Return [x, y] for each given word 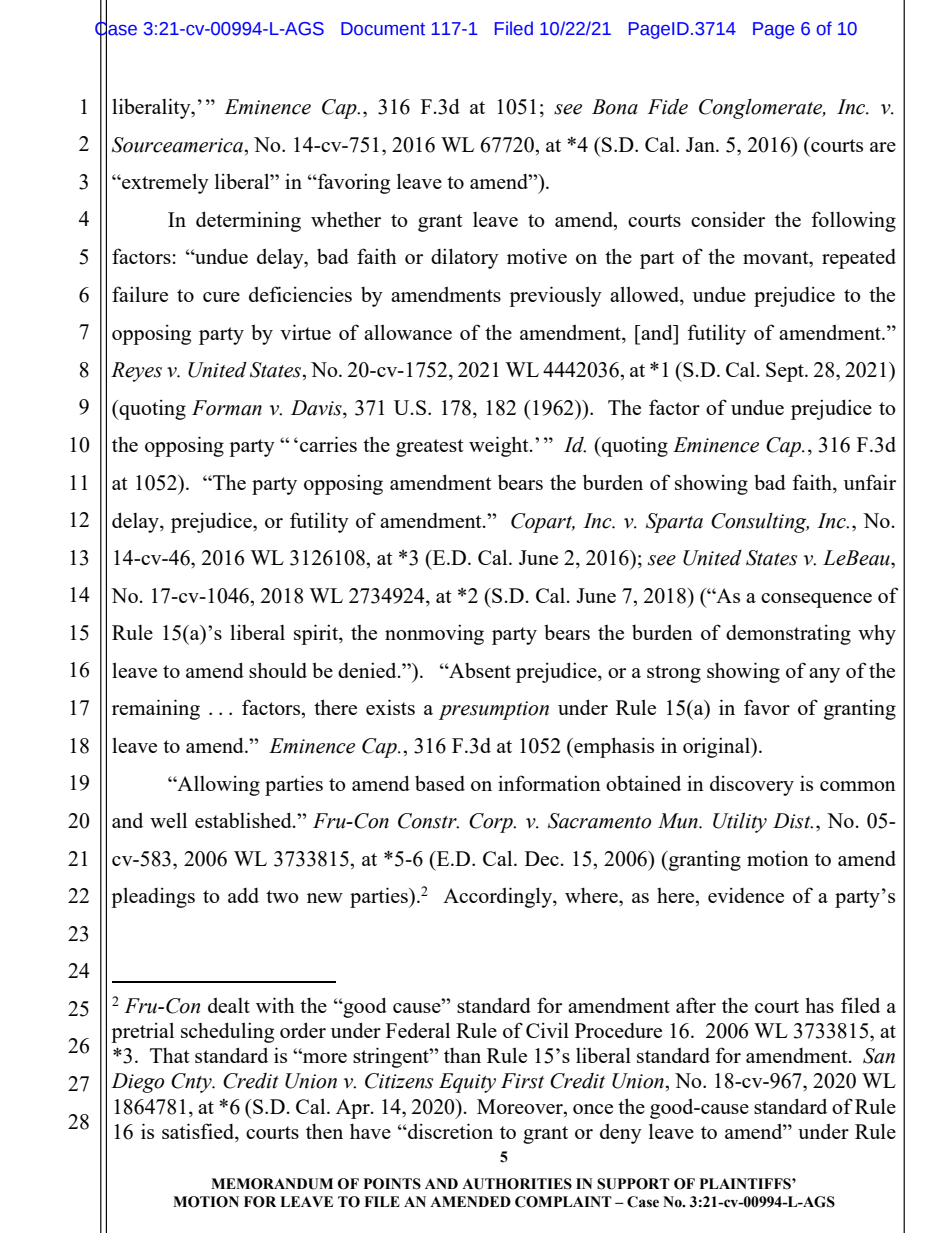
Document [383, 29]
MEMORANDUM [272, 1184]
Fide [668, 107]
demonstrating [788, 634]
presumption [494, 710]
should [278, 670]
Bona [615, 107]
